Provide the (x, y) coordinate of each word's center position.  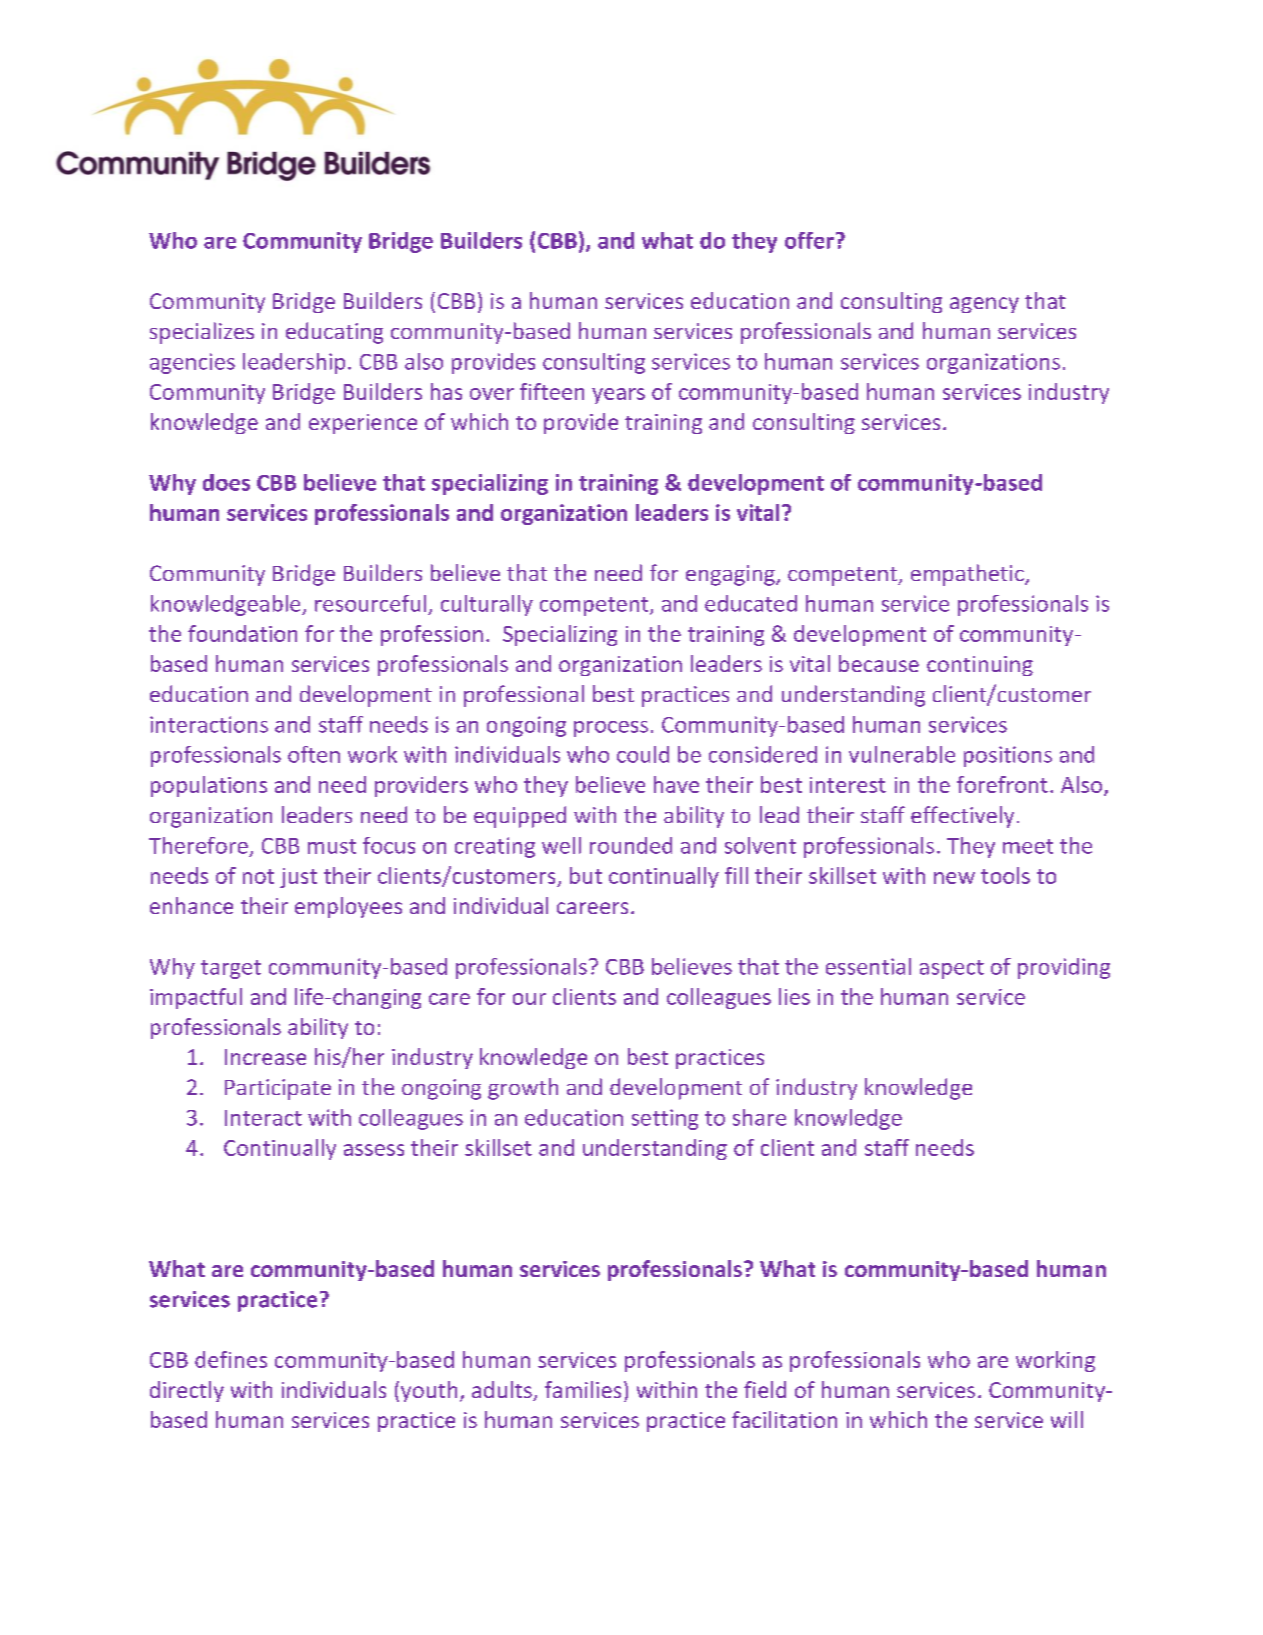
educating (334, 333)
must (332, 846)
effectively (962, 817)
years (618, 396)
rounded (631, 845)
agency (984, 305)
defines (231, 1359)
